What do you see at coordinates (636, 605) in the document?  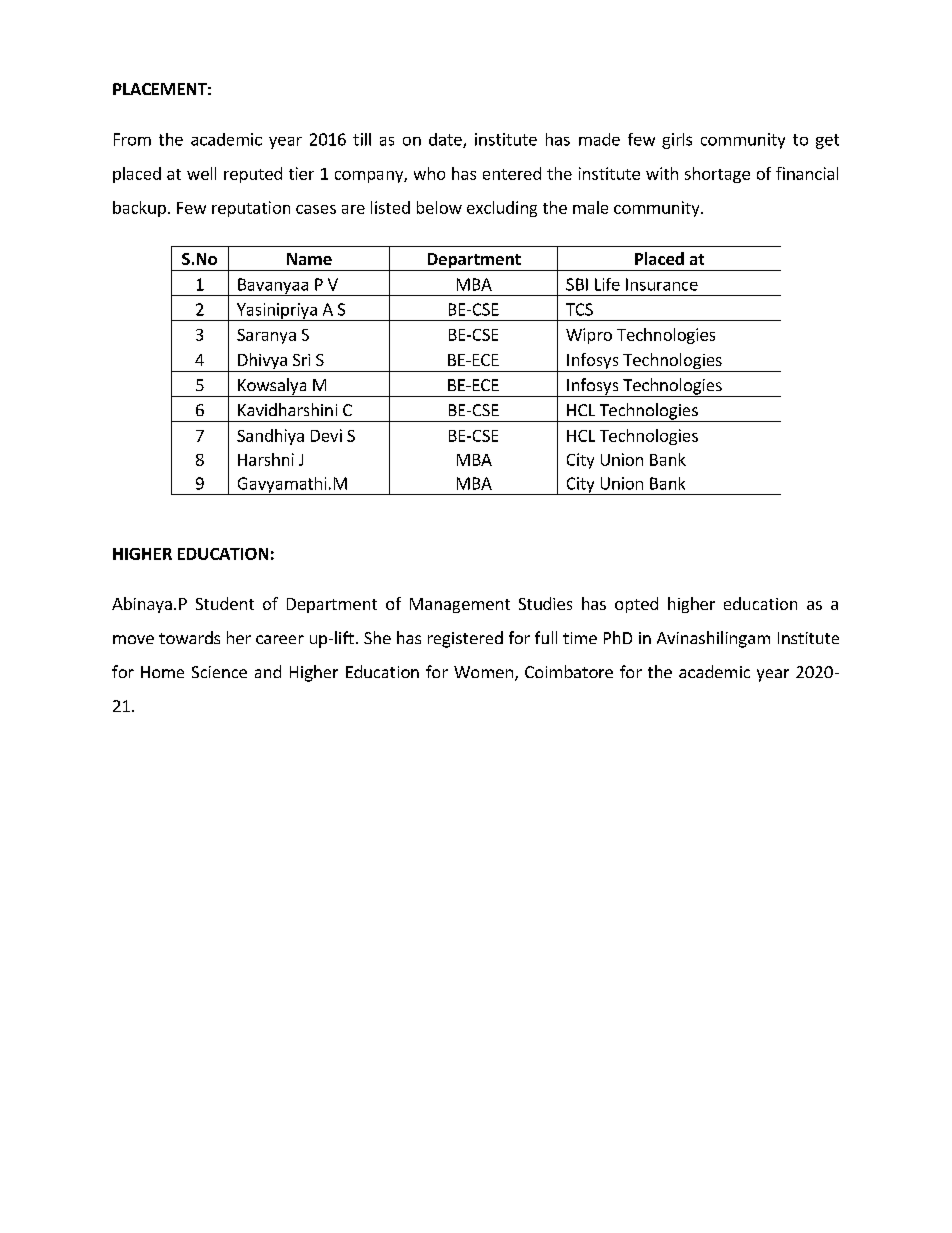 I see `opted` at bounding box center [636, 605].
